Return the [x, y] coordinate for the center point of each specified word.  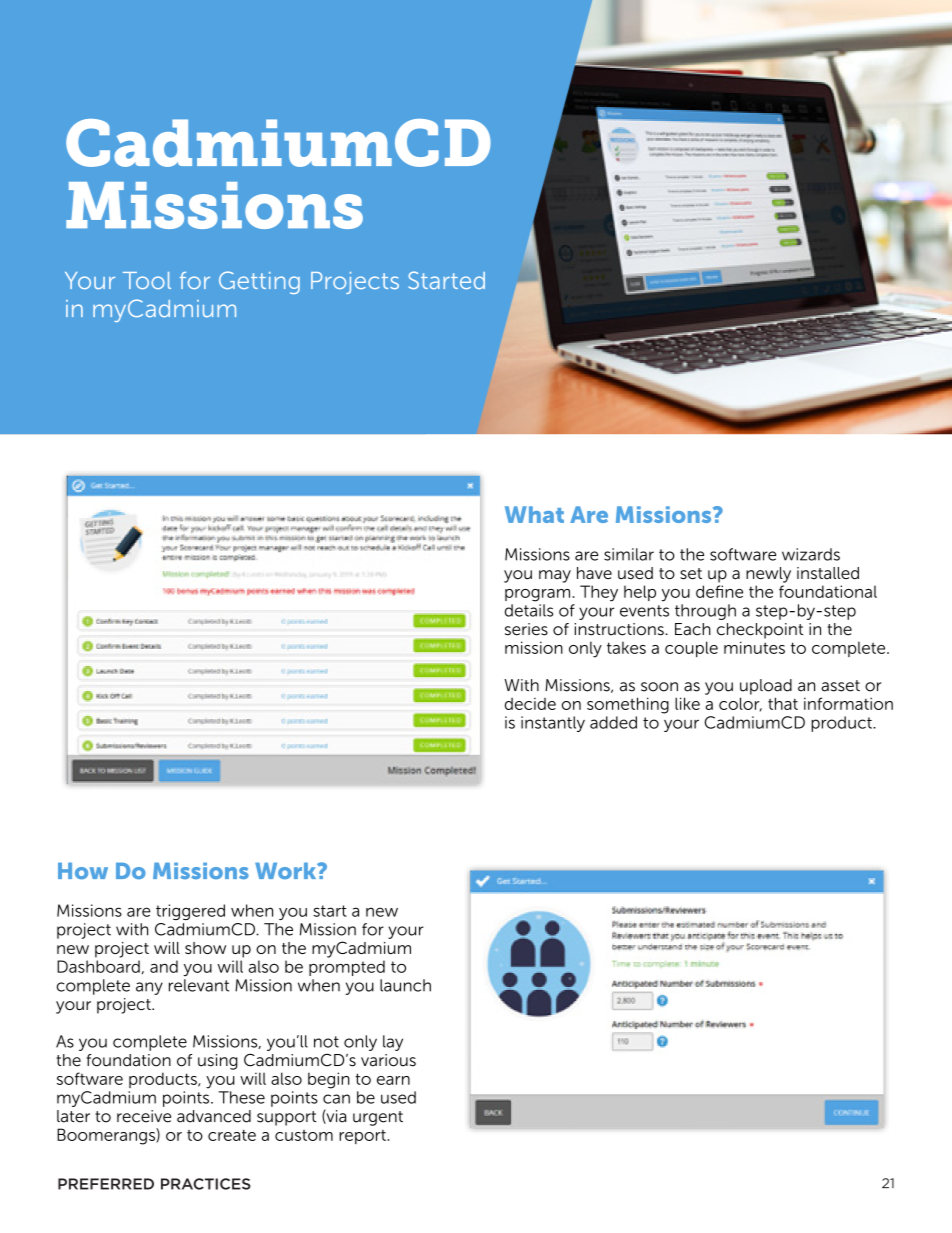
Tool [147, 280]
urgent [378, 1118]
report [362, 1137]
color [740, 704]
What [534, 514]
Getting [259, 282]
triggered [190, 912]
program [537, 595]
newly [768, 575]
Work [287, 871]
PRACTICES [206, 1184]
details [529, 610]
